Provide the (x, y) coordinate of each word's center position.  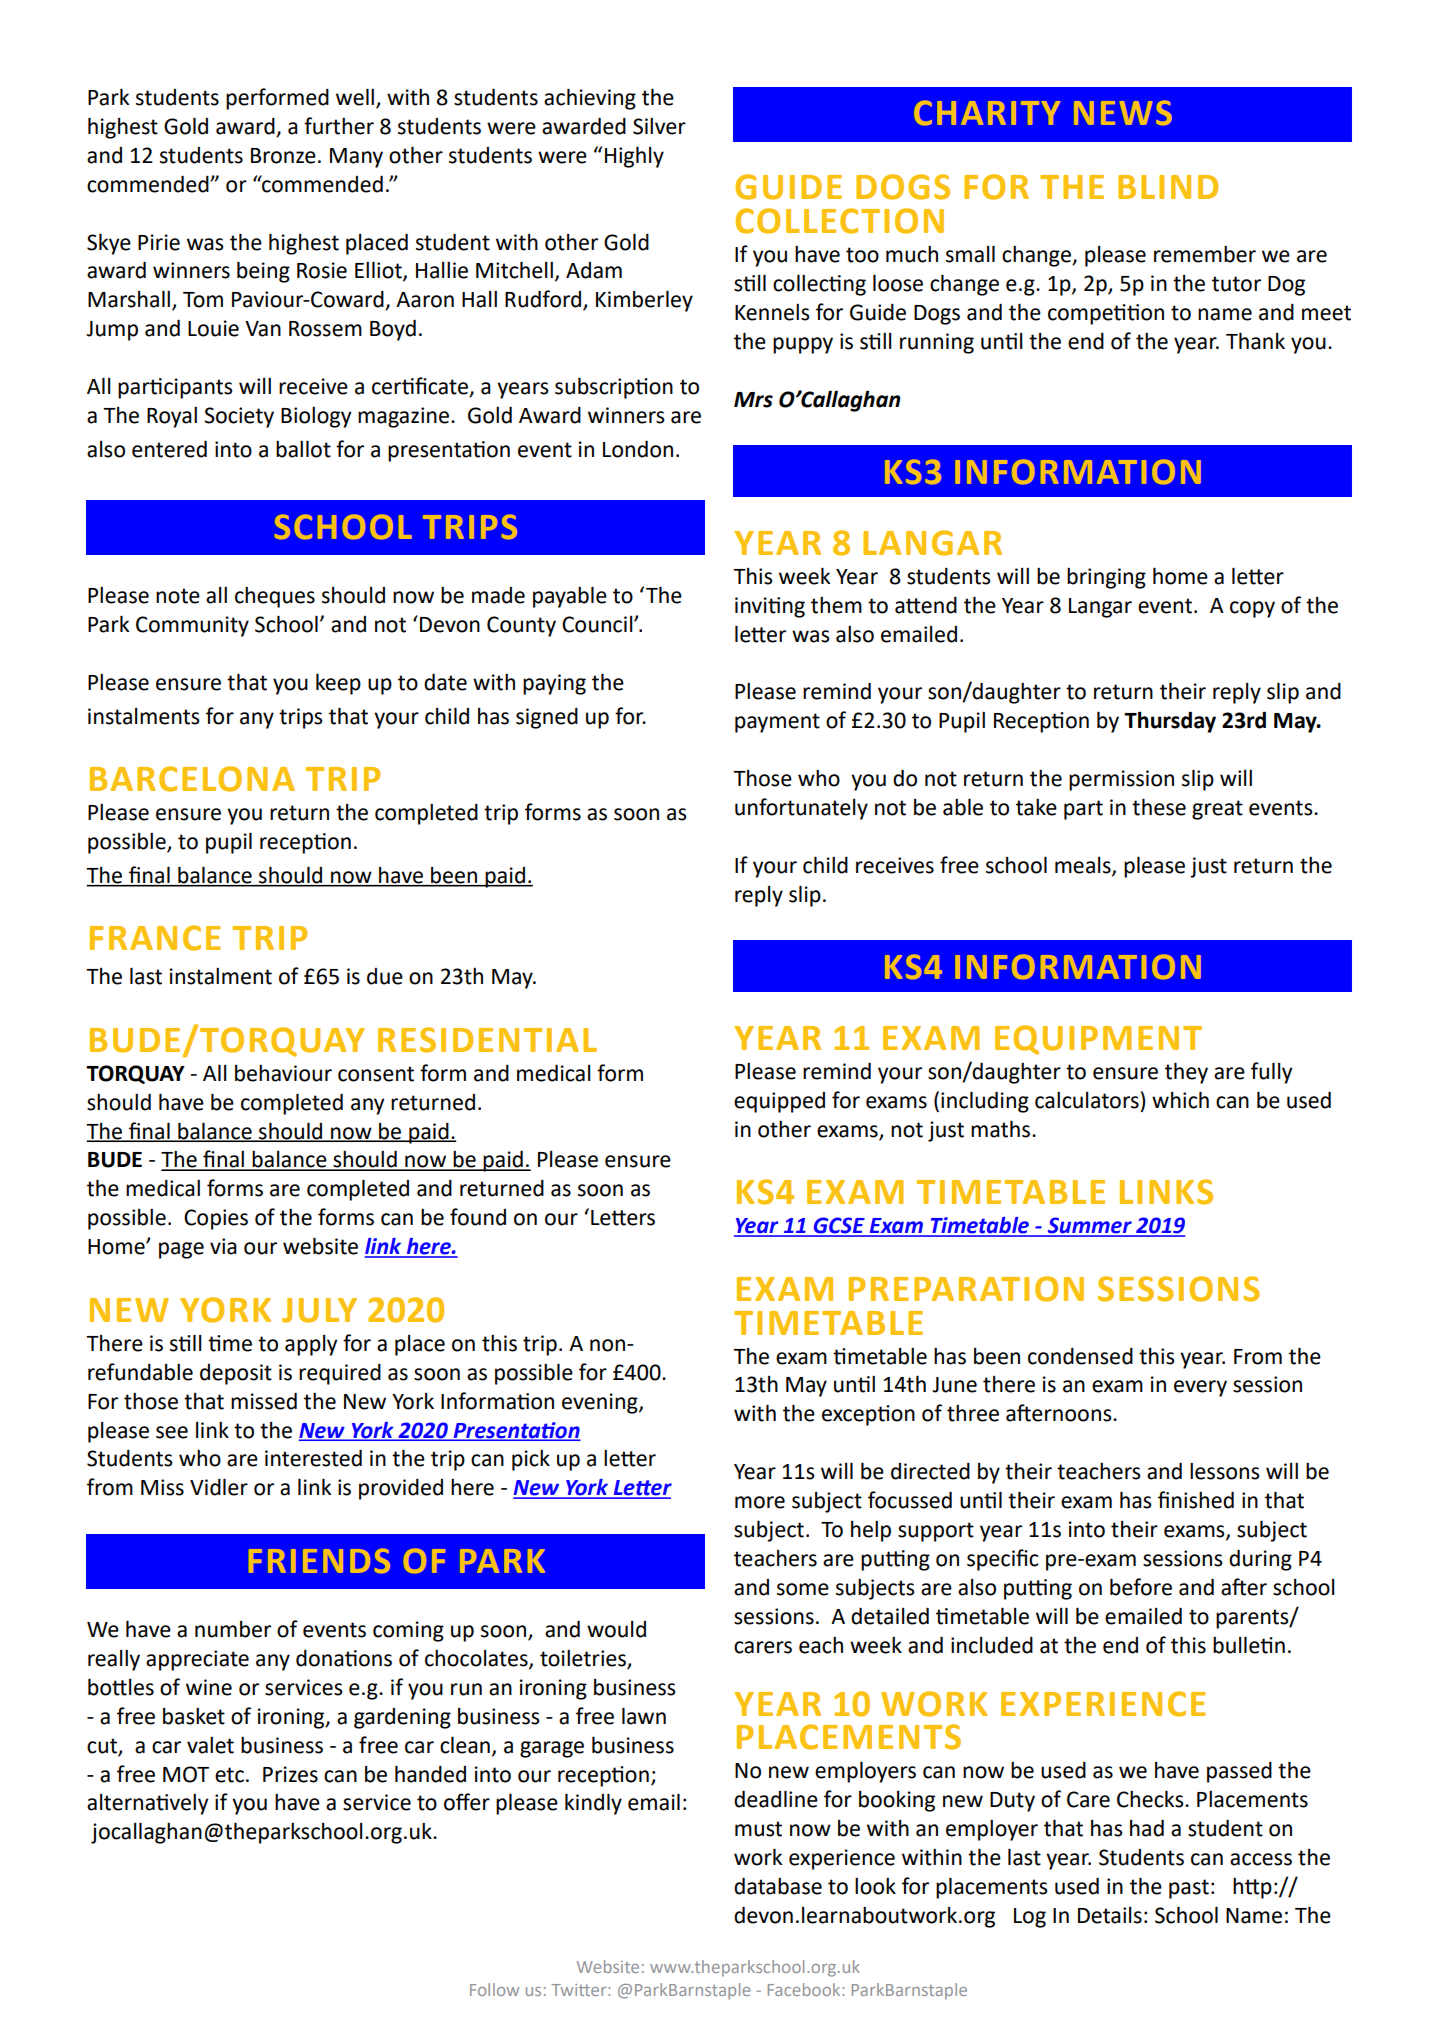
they (1186, 1073)
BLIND (1168, 187)
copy (1252, 609)
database (778, 1886)
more (760, 1502)
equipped (779, 1102)
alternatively (147, 1804)
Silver (659, 126)
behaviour (283, 1073)
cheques (275, 597)
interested (313, 1458)
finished (1196, 1500)
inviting (770, 607)
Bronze (283, 156)
